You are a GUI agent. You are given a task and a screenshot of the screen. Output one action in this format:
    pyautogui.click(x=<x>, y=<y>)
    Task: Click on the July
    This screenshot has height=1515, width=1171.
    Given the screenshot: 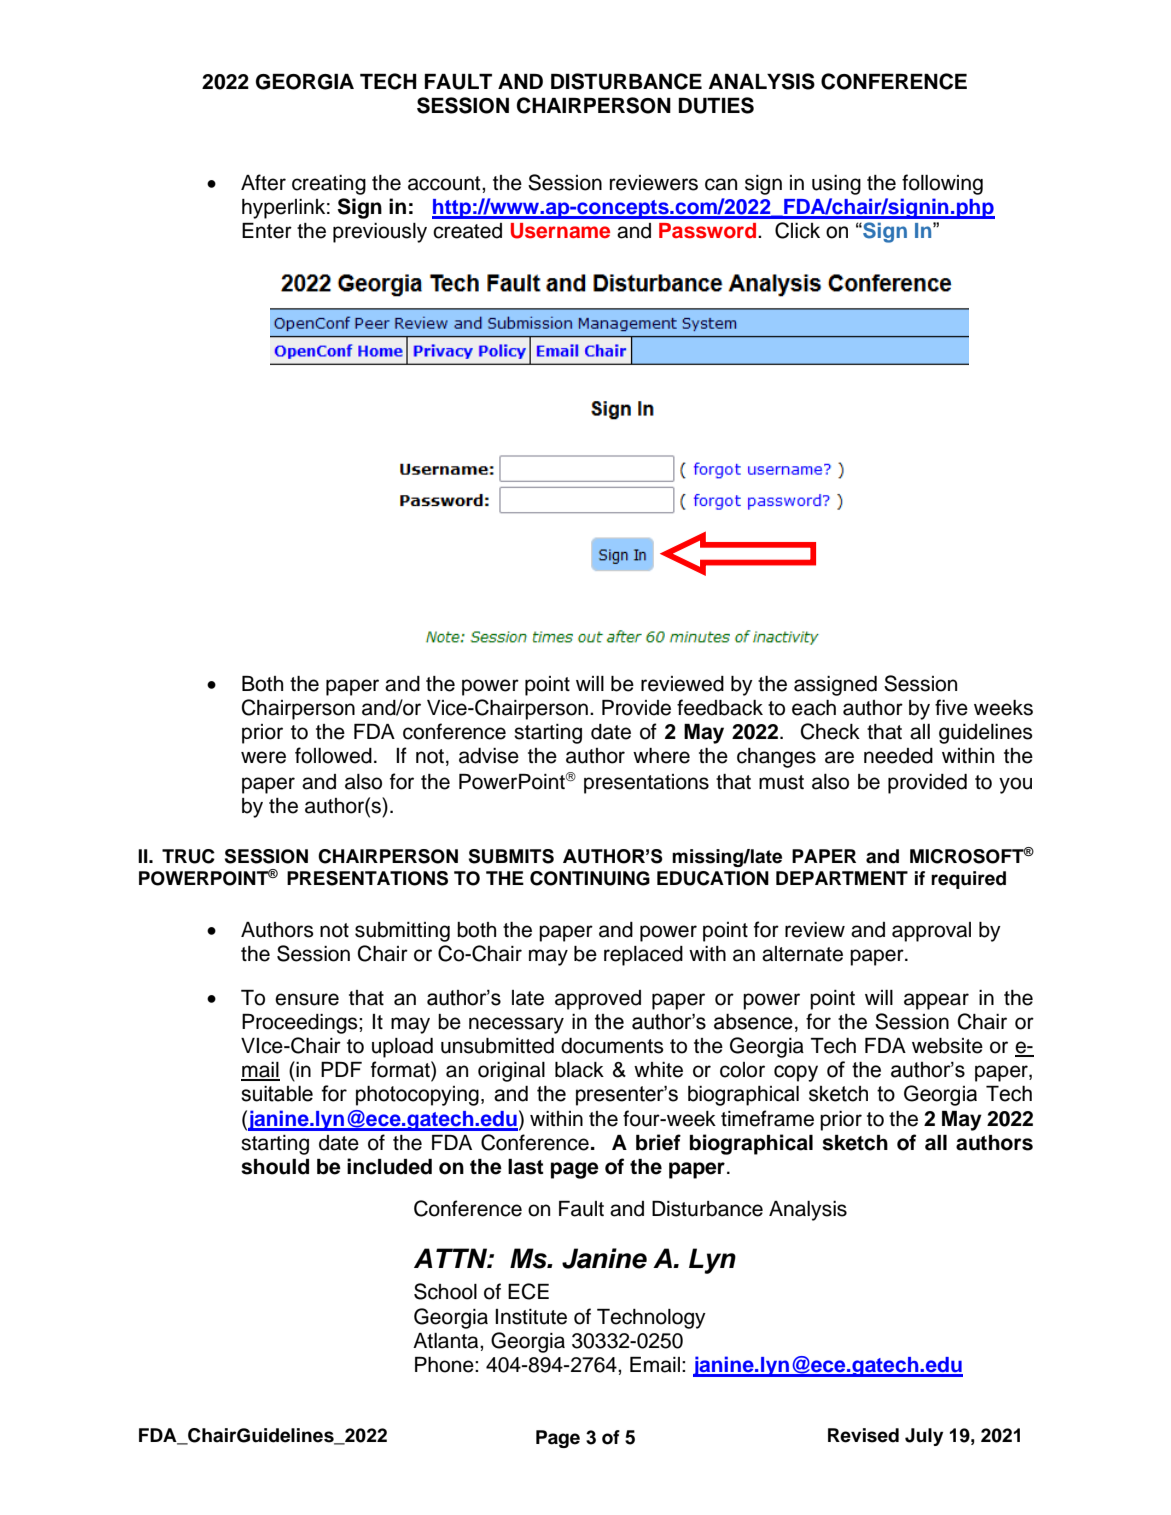 What is the action you would take?
    pyautogui.click(x=924, y=1437)
